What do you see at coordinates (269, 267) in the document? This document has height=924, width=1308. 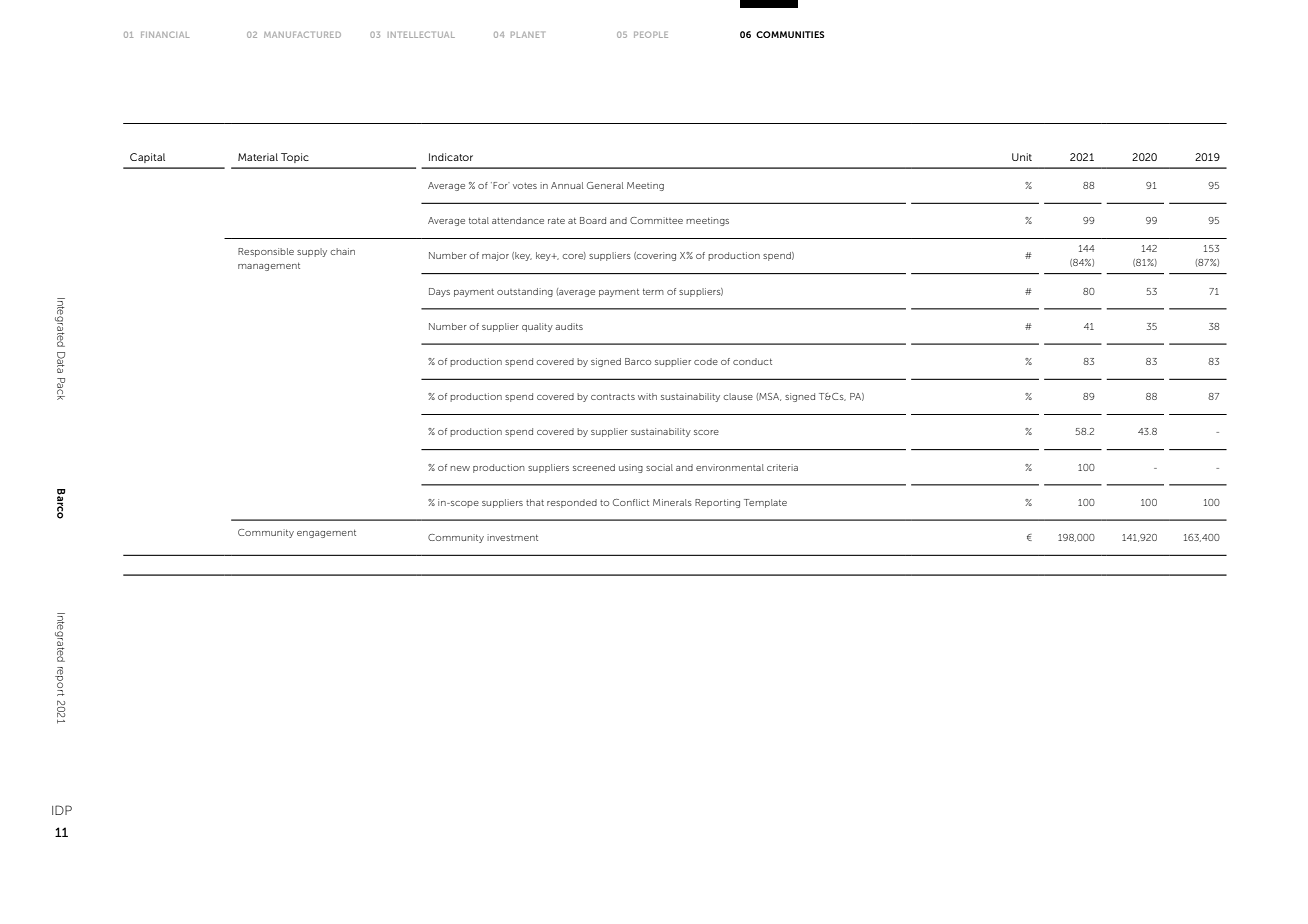 I see `management` at bounding box center [269, 267].
